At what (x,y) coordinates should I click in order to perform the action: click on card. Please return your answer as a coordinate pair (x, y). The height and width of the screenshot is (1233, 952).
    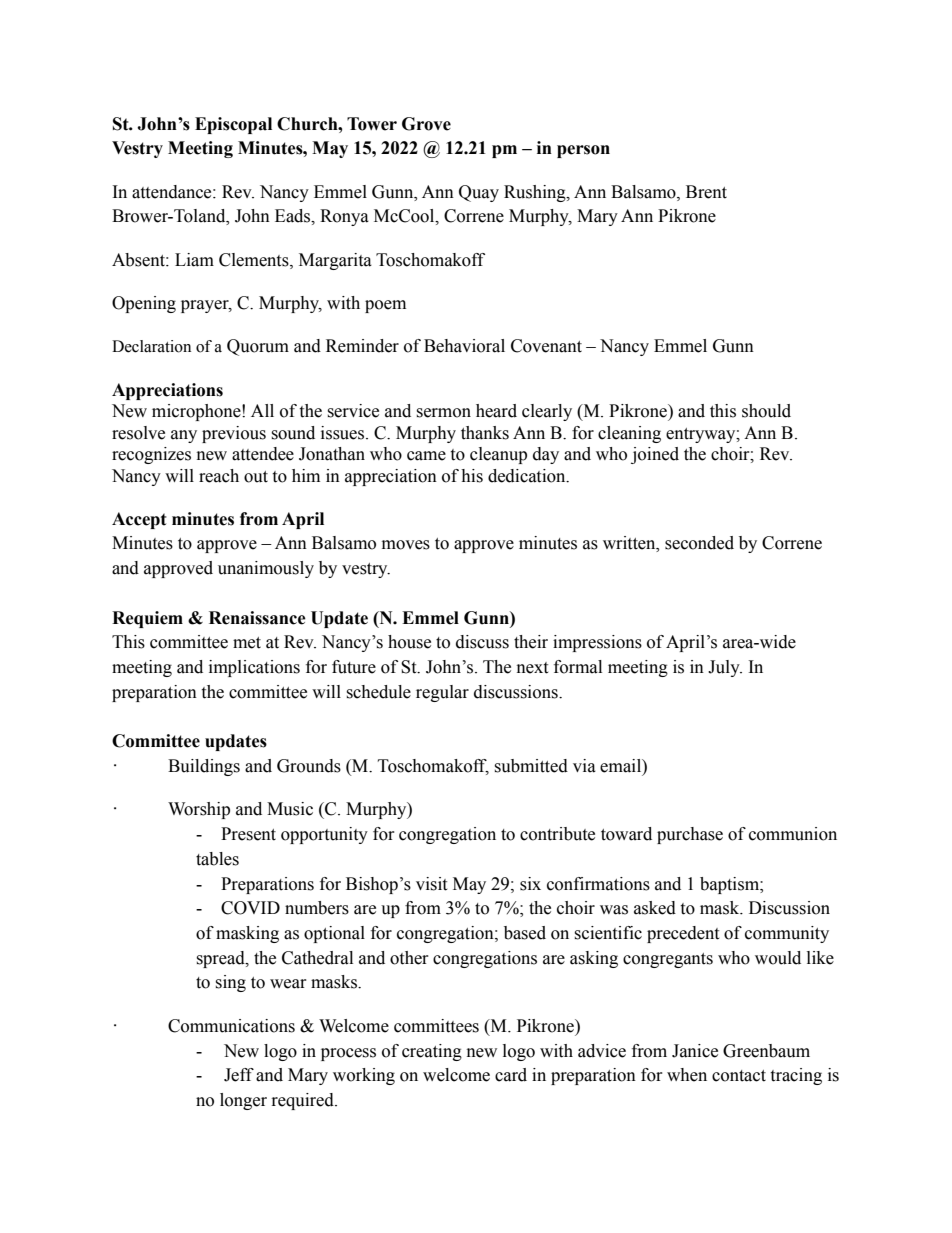
    Looking at the image, I should click on (511, 1075).
